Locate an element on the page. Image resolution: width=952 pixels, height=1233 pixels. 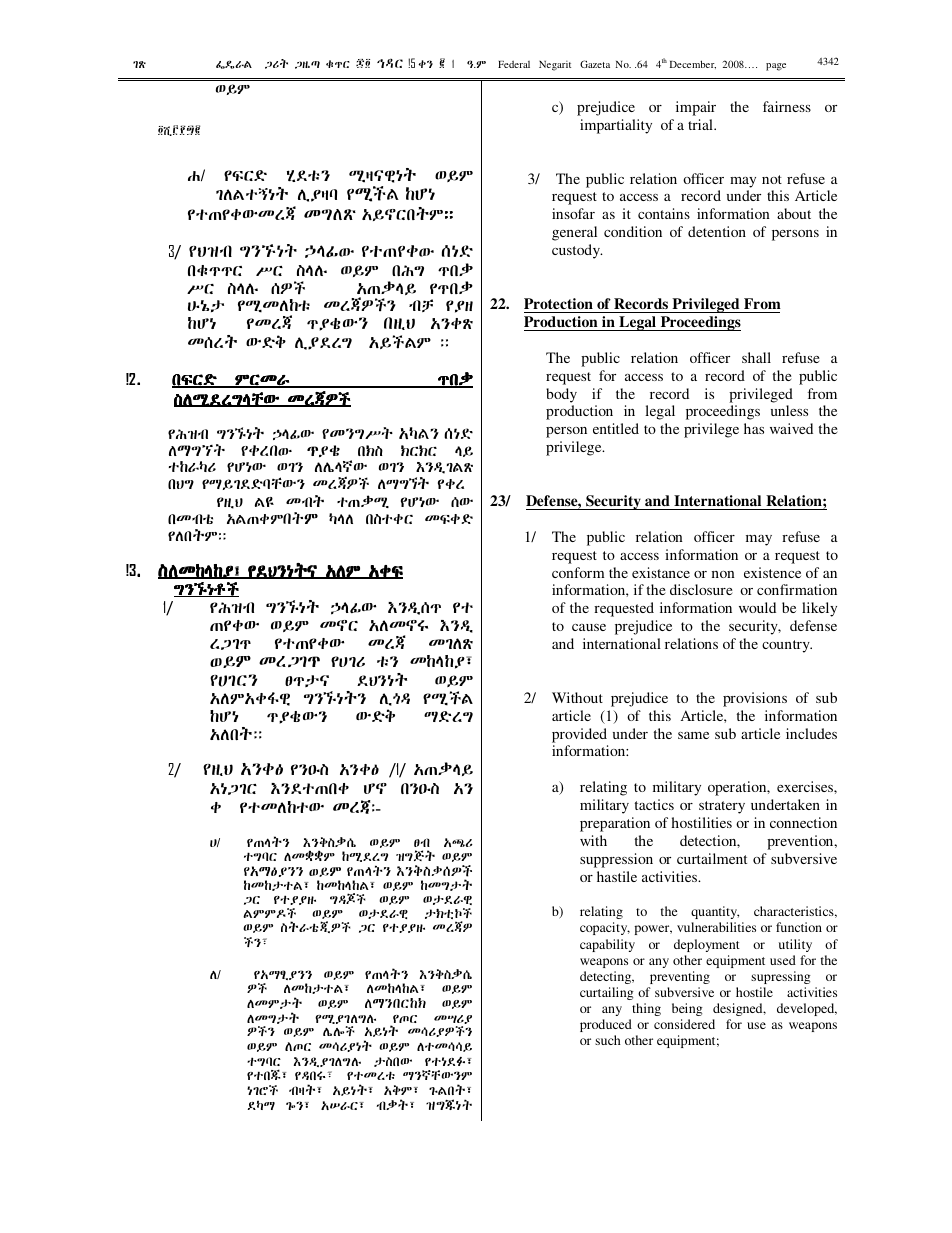
connection is located at coordinates (803, 822).
